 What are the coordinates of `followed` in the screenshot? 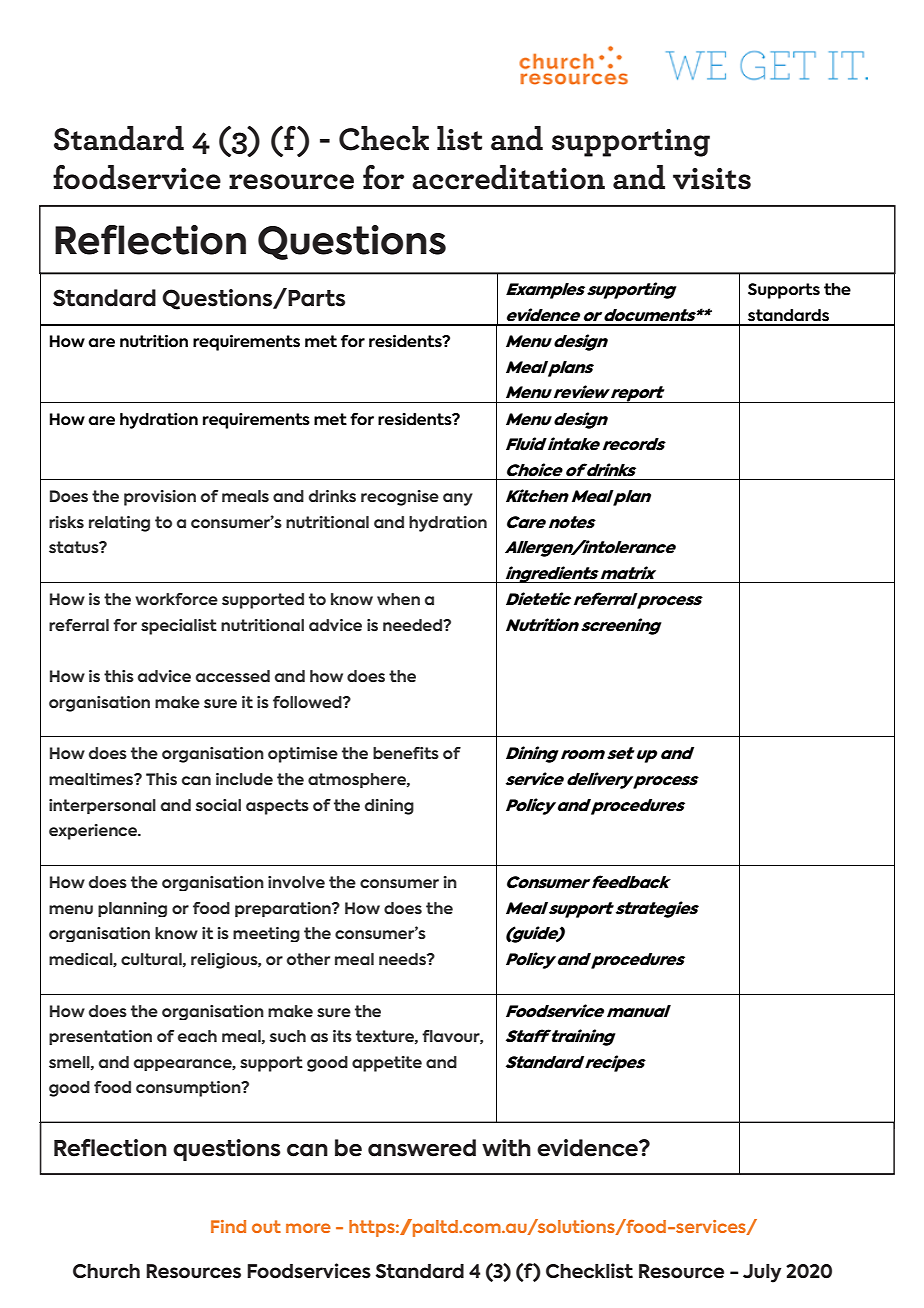 It's located at (308, 702).
